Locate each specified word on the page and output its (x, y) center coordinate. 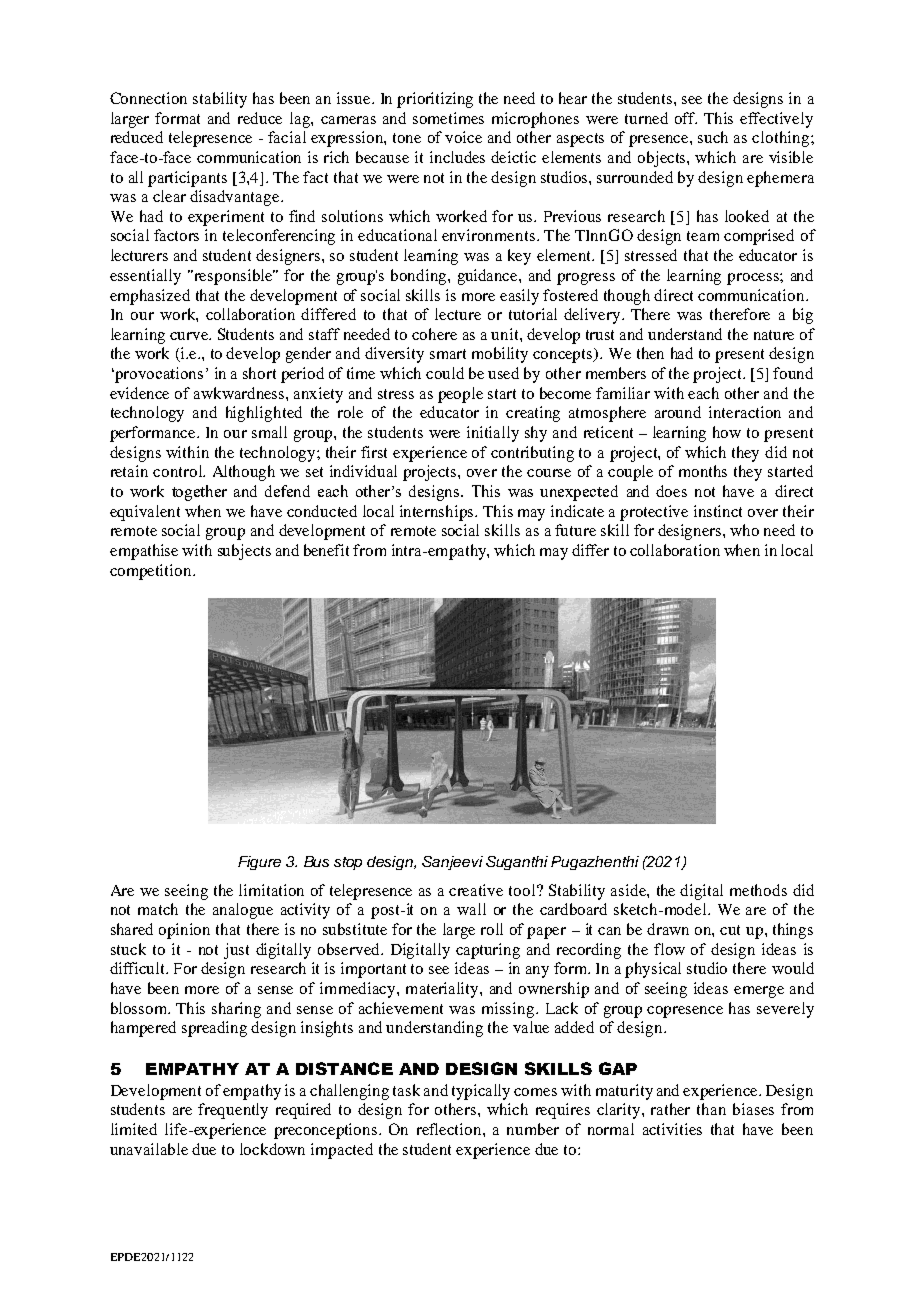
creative (476, 890)
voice (463, 137)
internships (438, 513)
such (713, 137)
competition (152, 572)
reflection (450, 1129)
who (744, 530)
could (445, 373)
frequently (233, 1111)
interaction (745, 412)
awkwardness (240, 393)
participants (187, 179)
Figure (259, 863)
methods (758, 890)
